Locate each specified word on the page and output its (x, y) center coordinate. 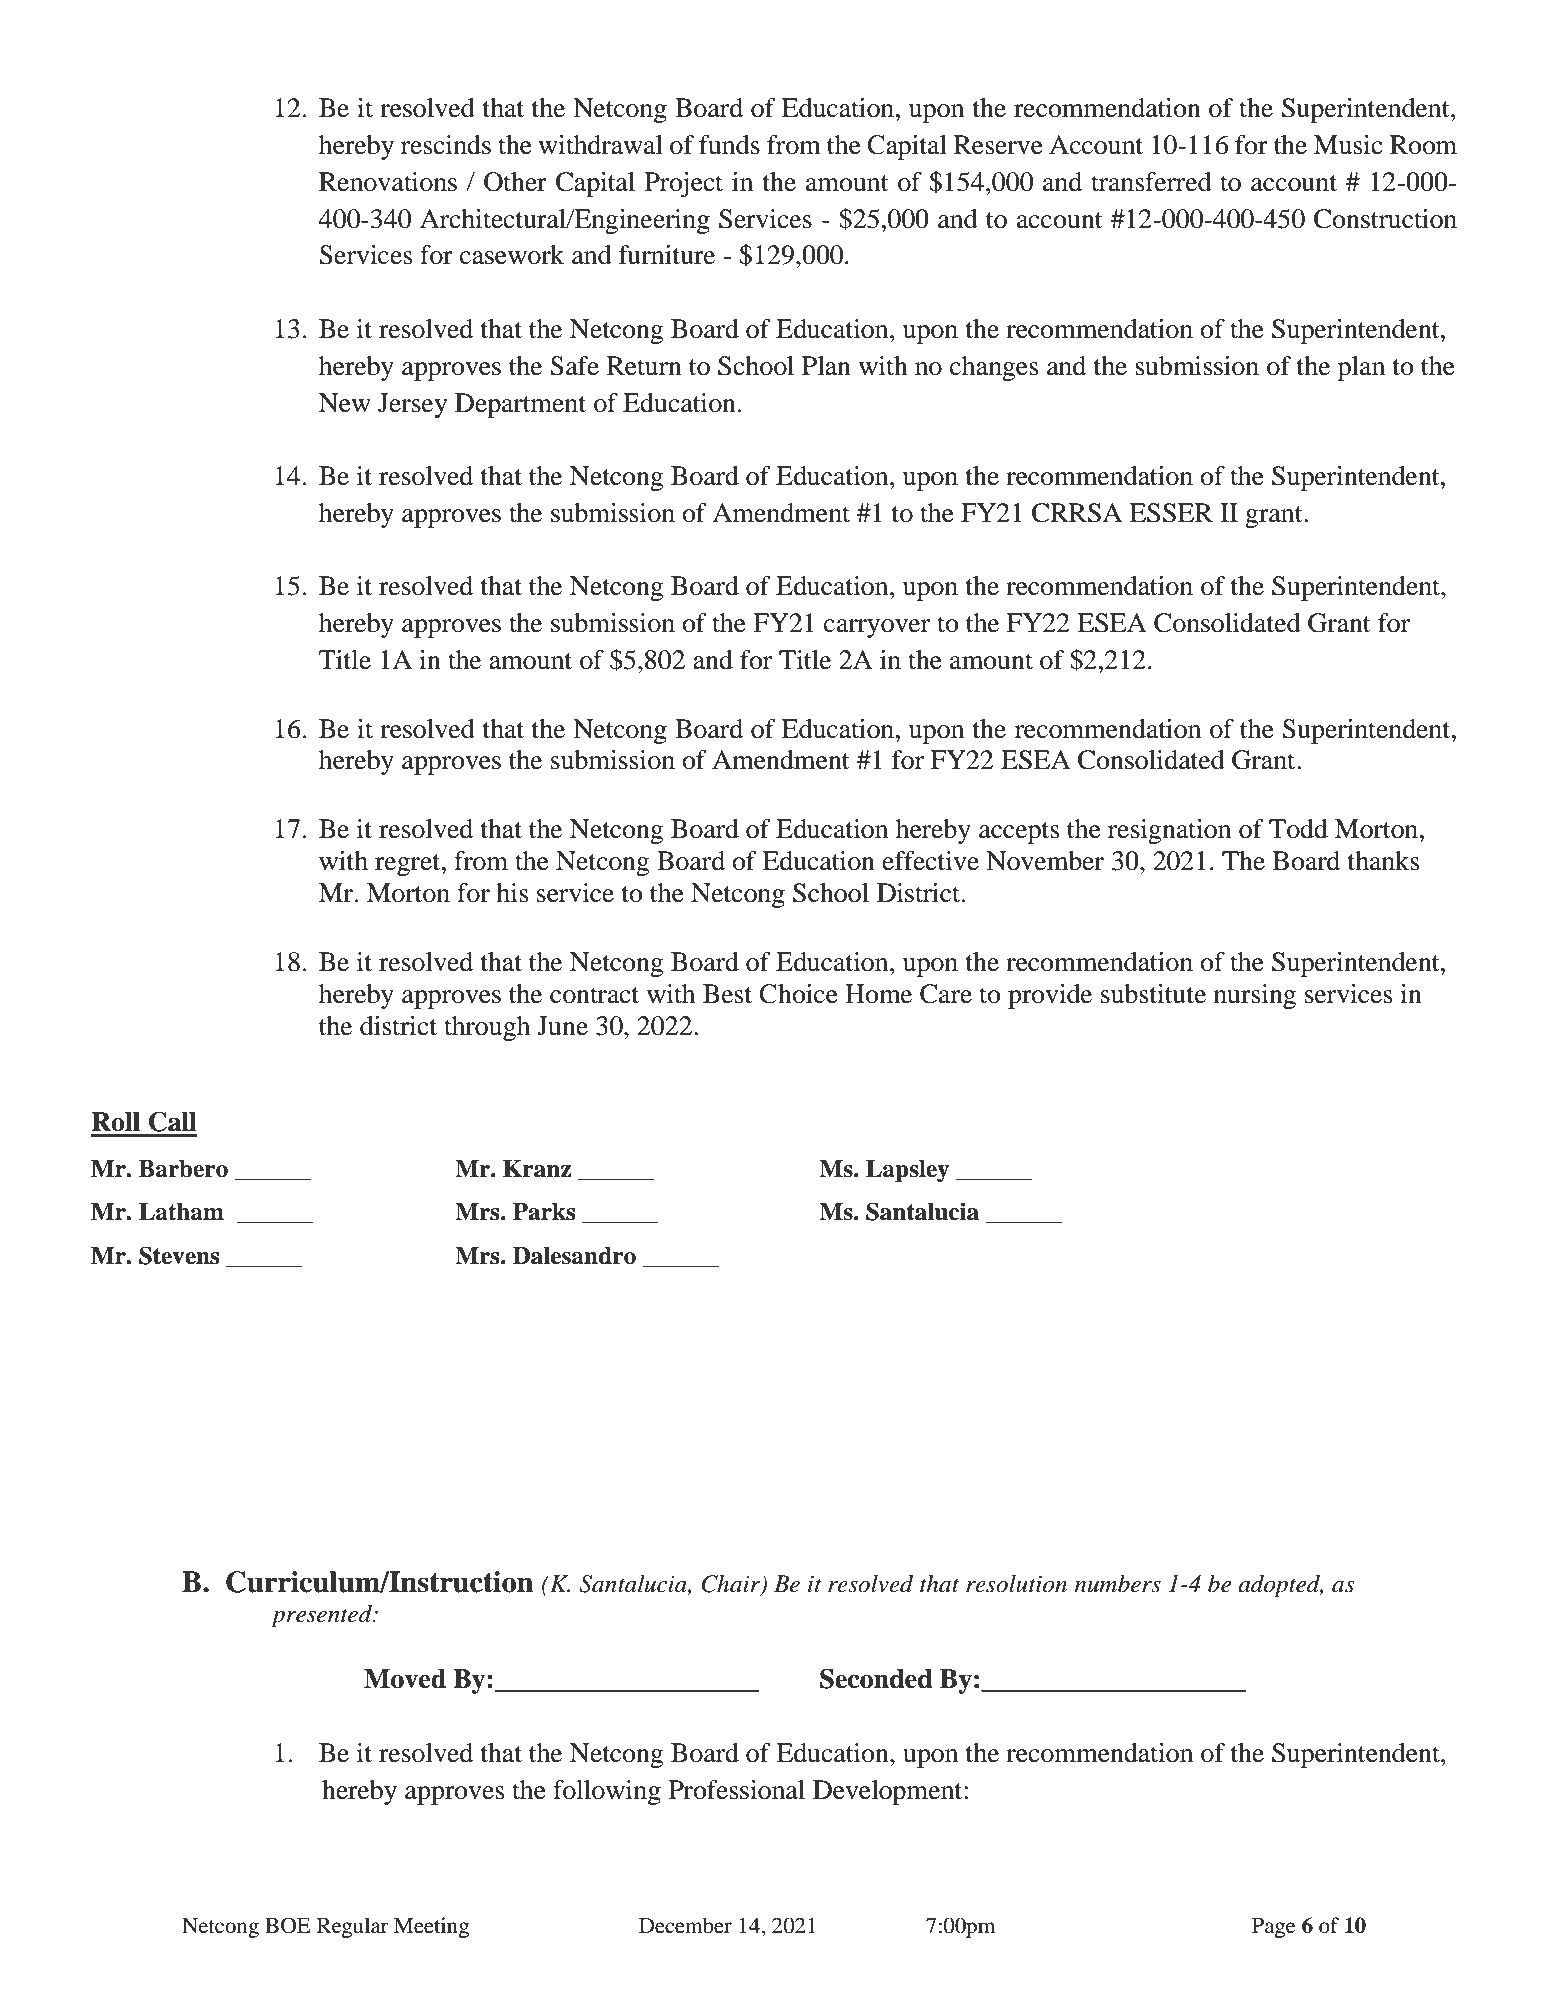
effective (930, 861)
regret (409, 865)
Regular (353, 1927)
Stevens (179, 1255)
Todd (1298, 829)
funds (729, 145)
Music (1348, 145)
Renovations (388, 182)
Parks (544, 1212)
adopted (1280, 1586)
